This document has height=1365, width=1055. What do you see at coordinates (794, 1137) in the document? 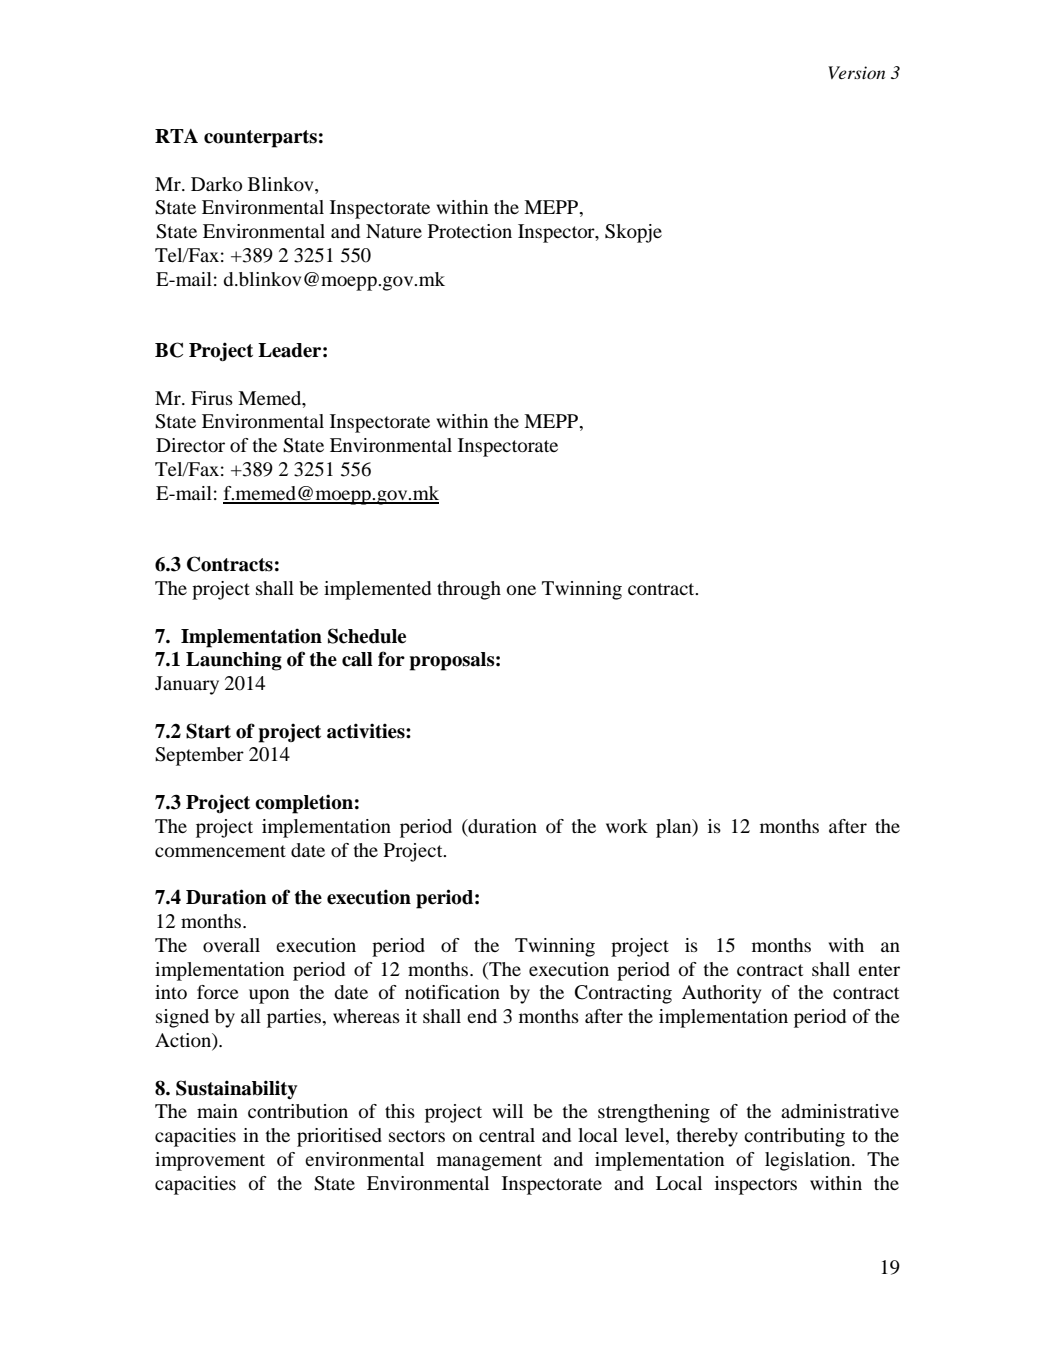
I see `contributing` at bounding box center [794, 1137].
